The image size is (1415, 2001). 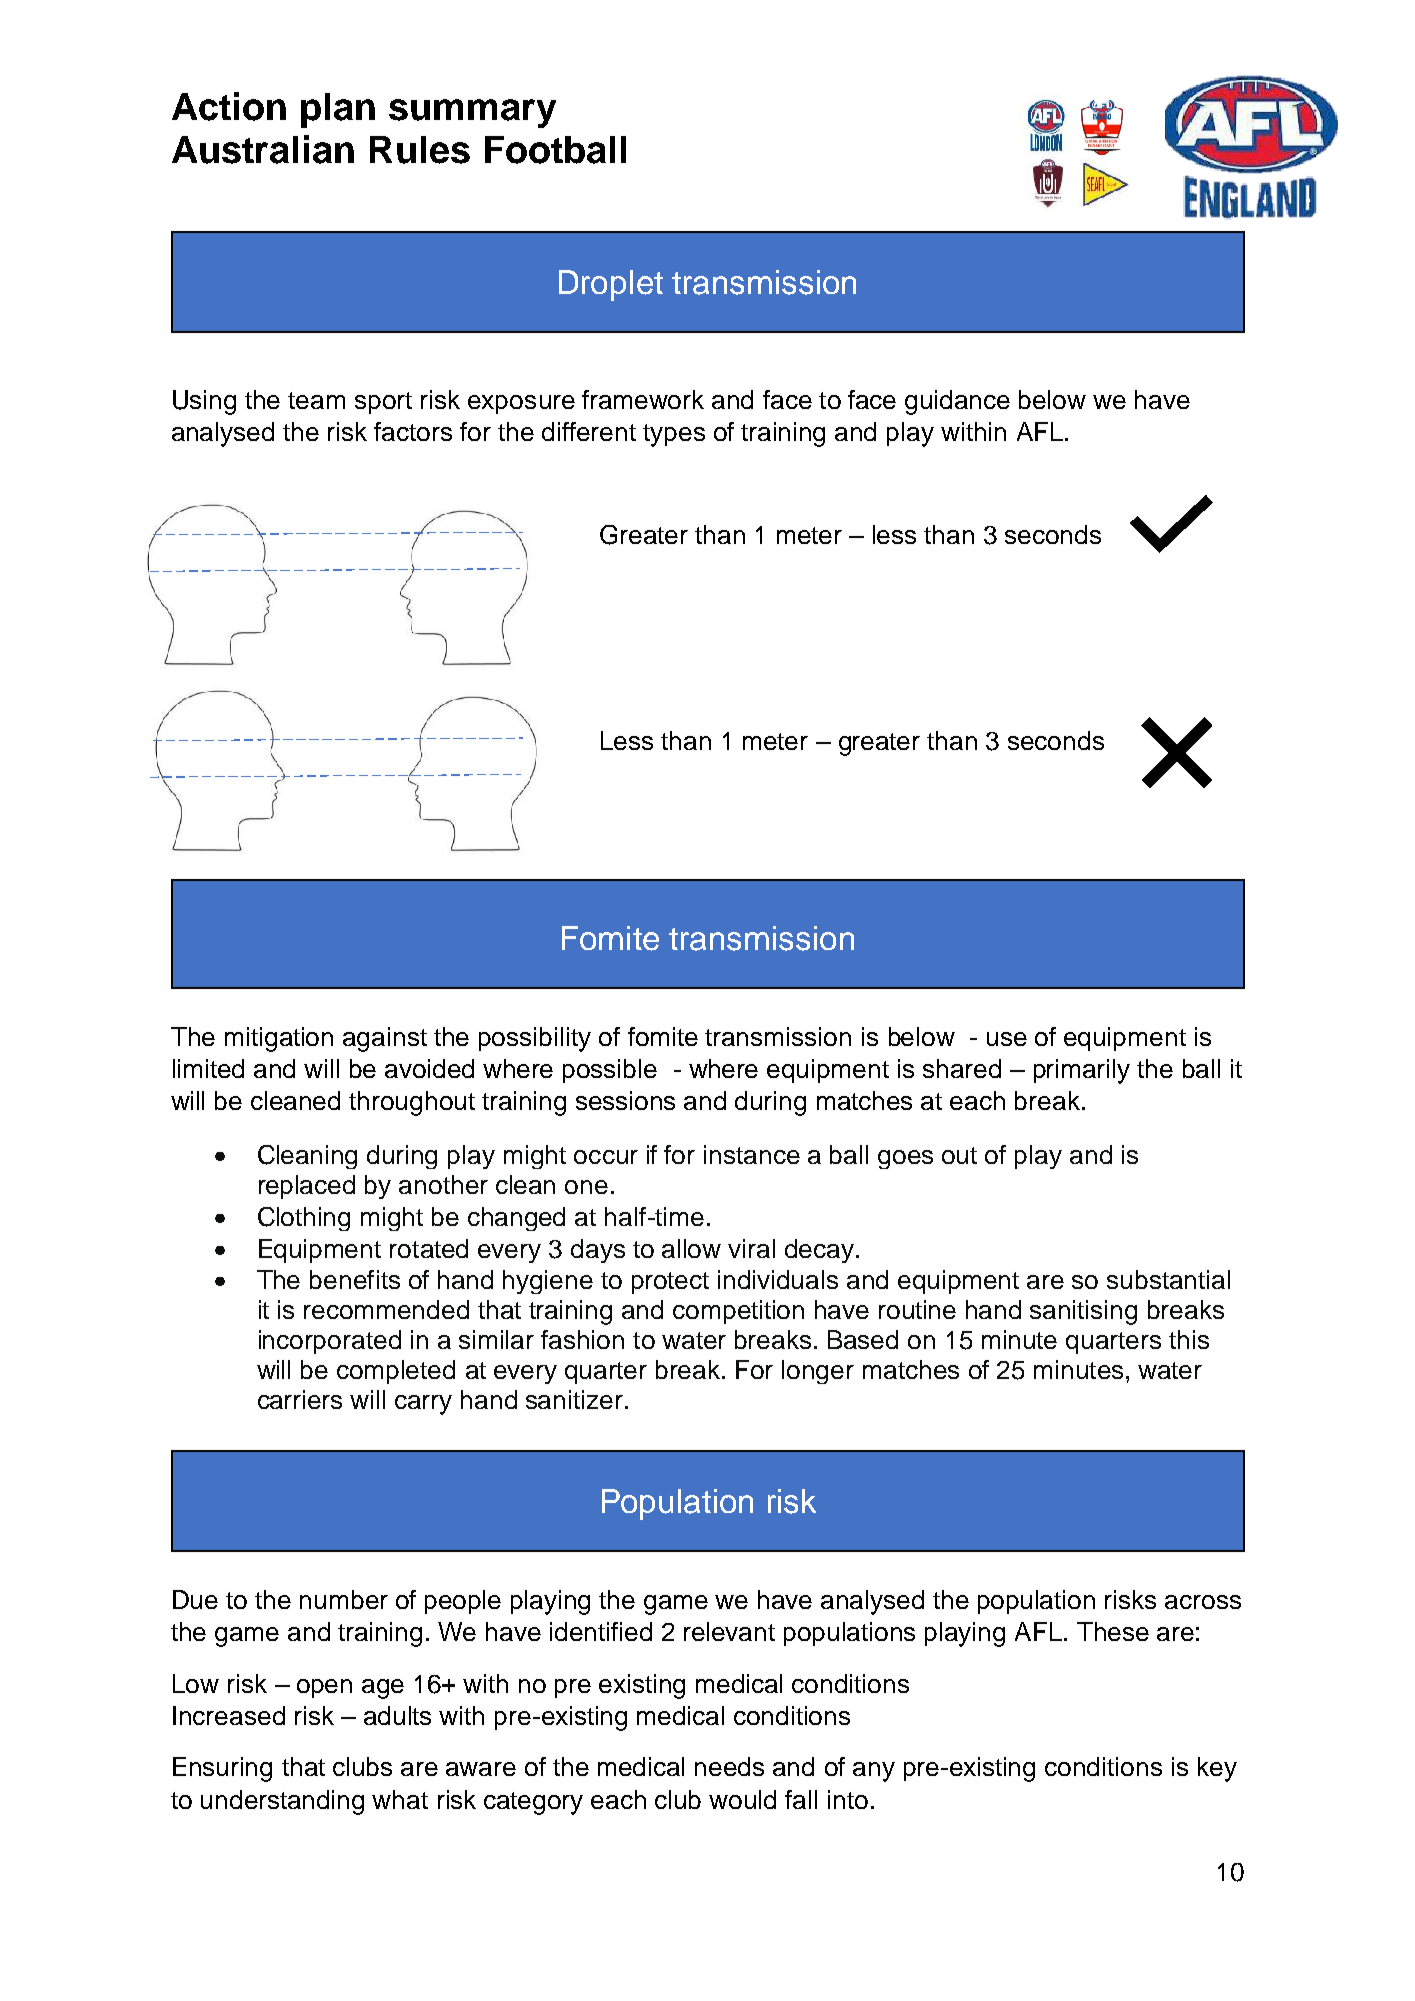 What do you see at coordinates (282, 1802) in the screenshot?
I see `understanding` at bounding box center [282, 1802].
